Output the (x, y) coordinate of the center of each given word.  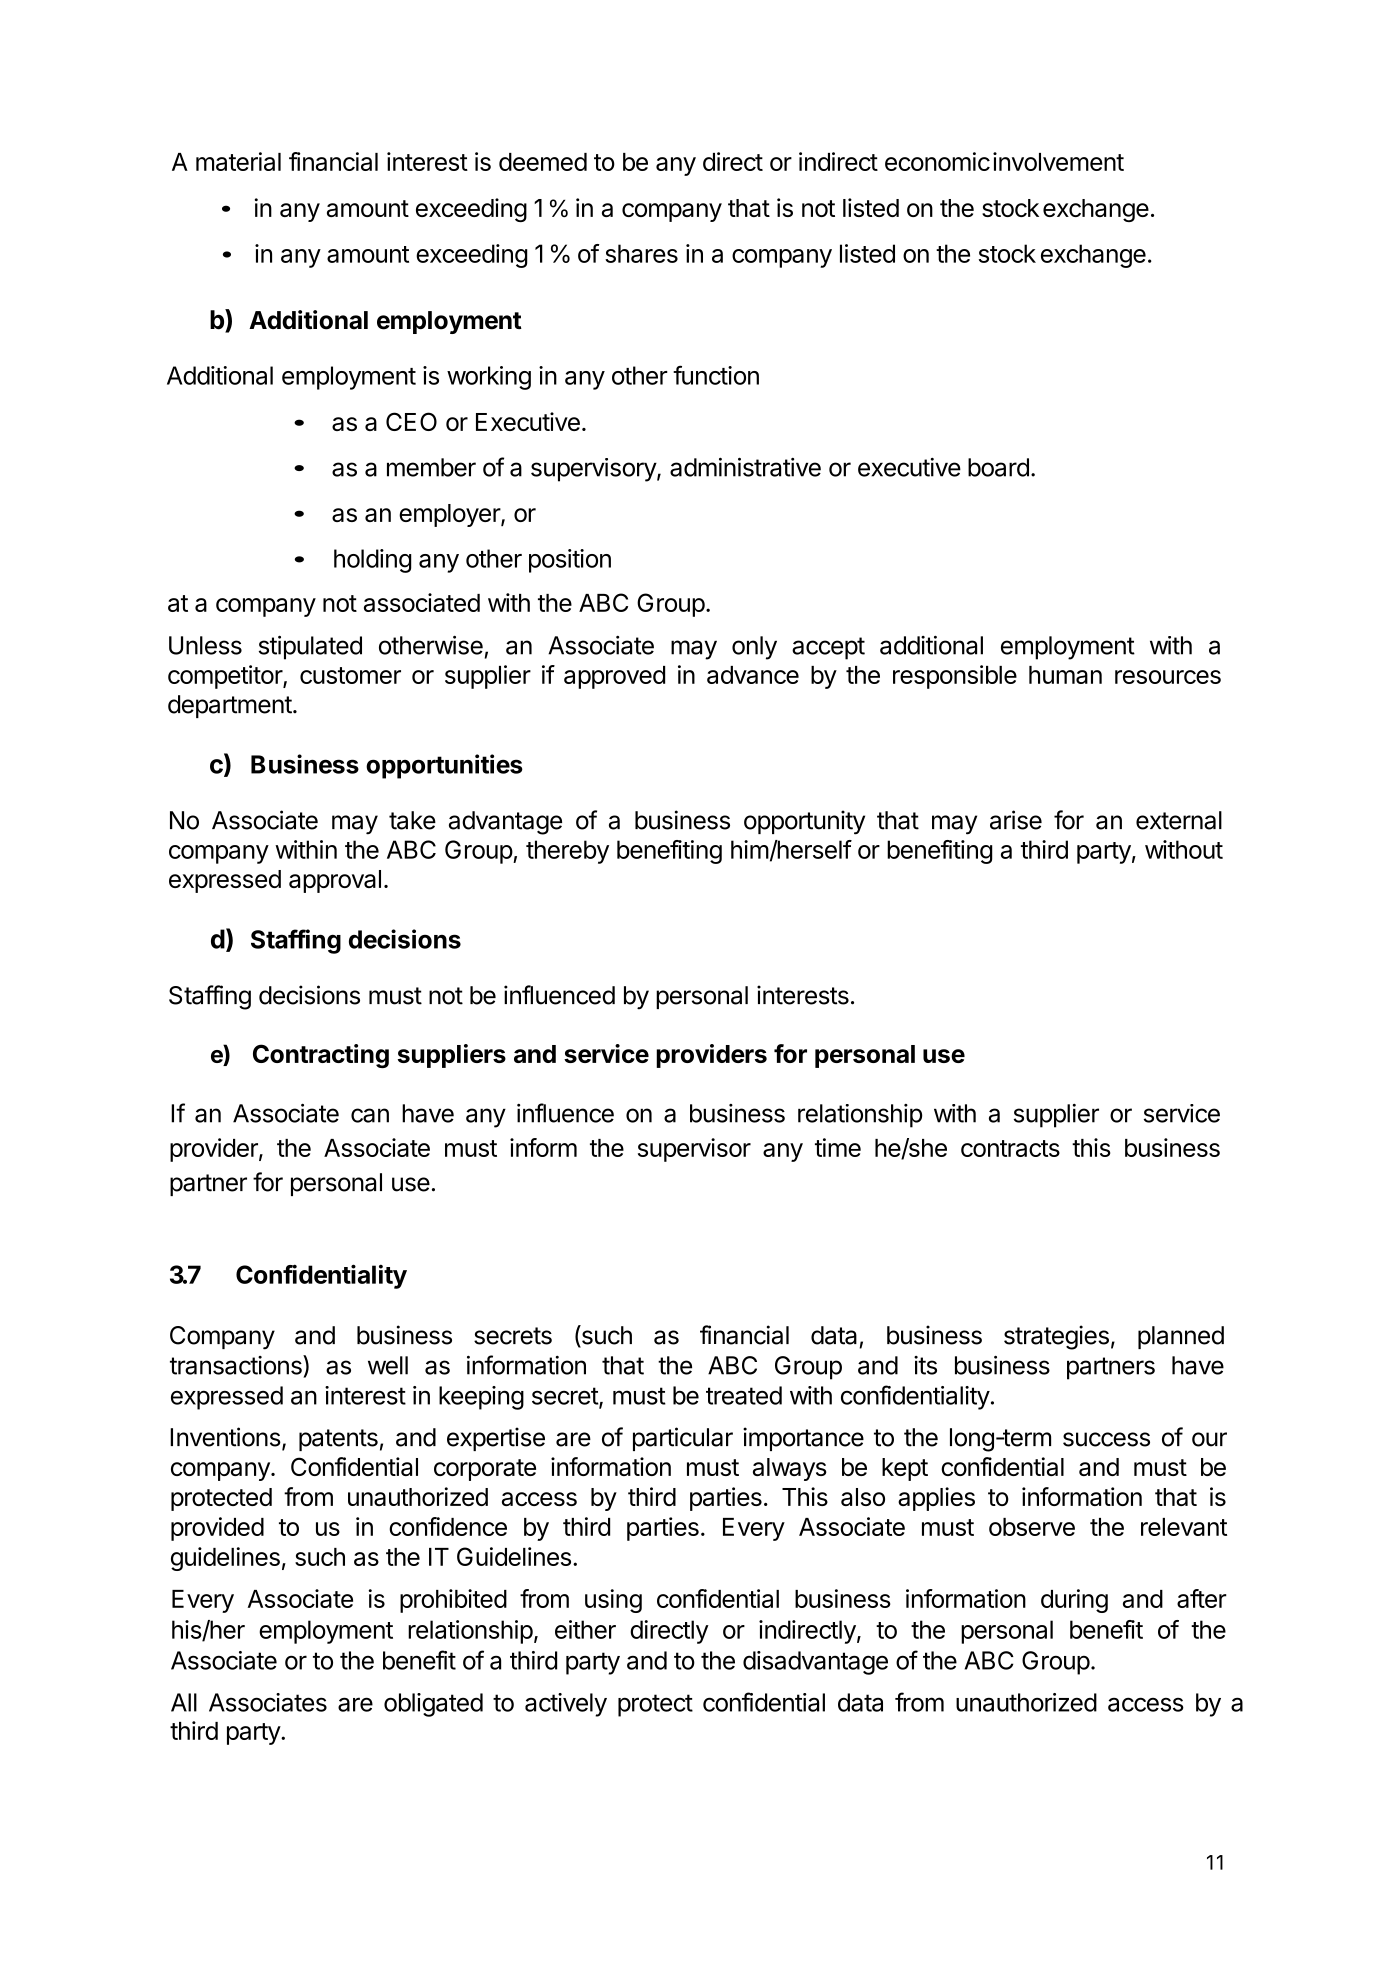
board (998, 467)
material (238, 161)
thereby (567, 852)
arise (1016, 820)
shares (641, 253)
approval (335, 881)
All (184, 1702)
